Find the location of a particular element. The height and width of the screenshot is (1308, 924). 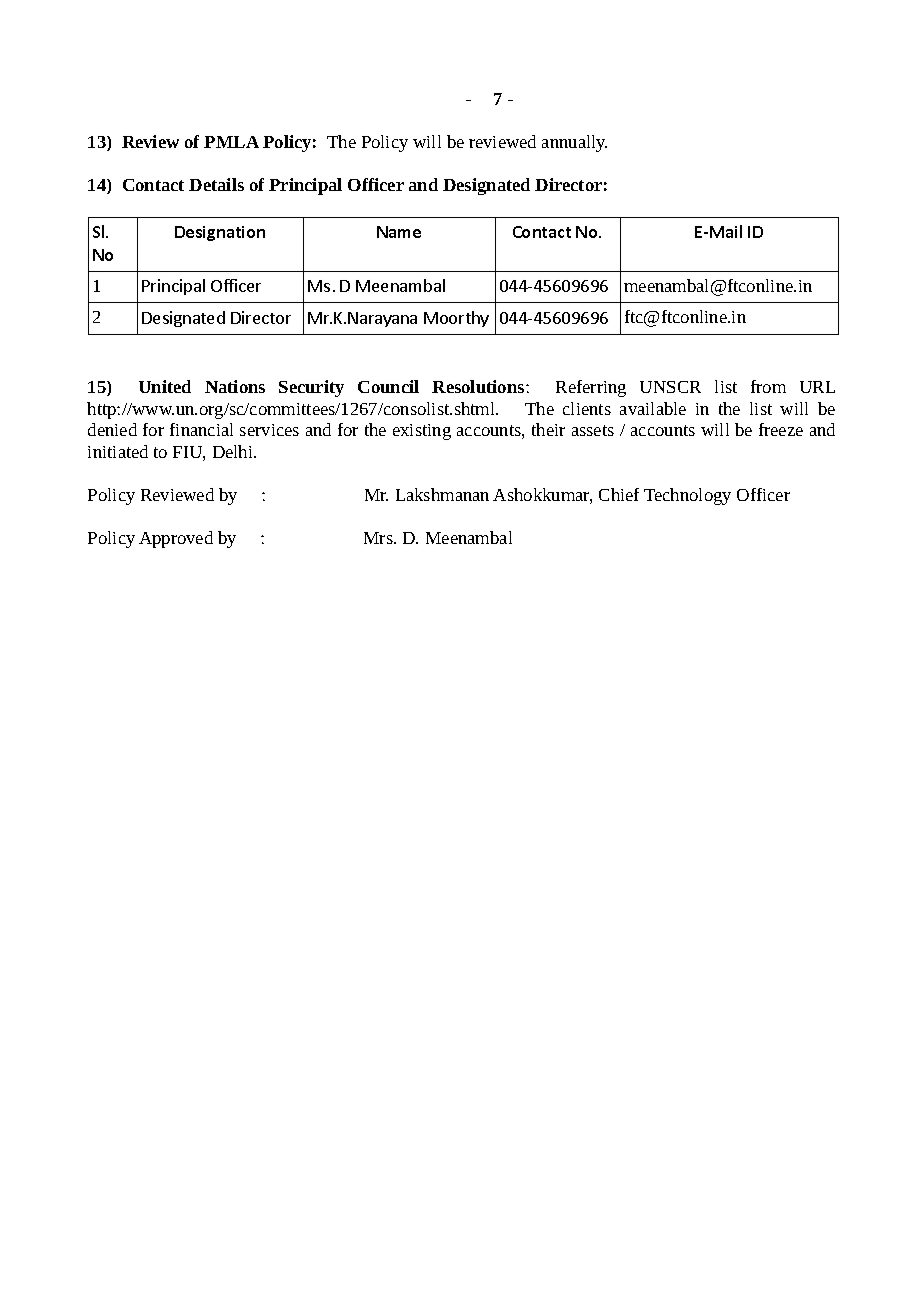

annually is located at coordinates (574, 143).
